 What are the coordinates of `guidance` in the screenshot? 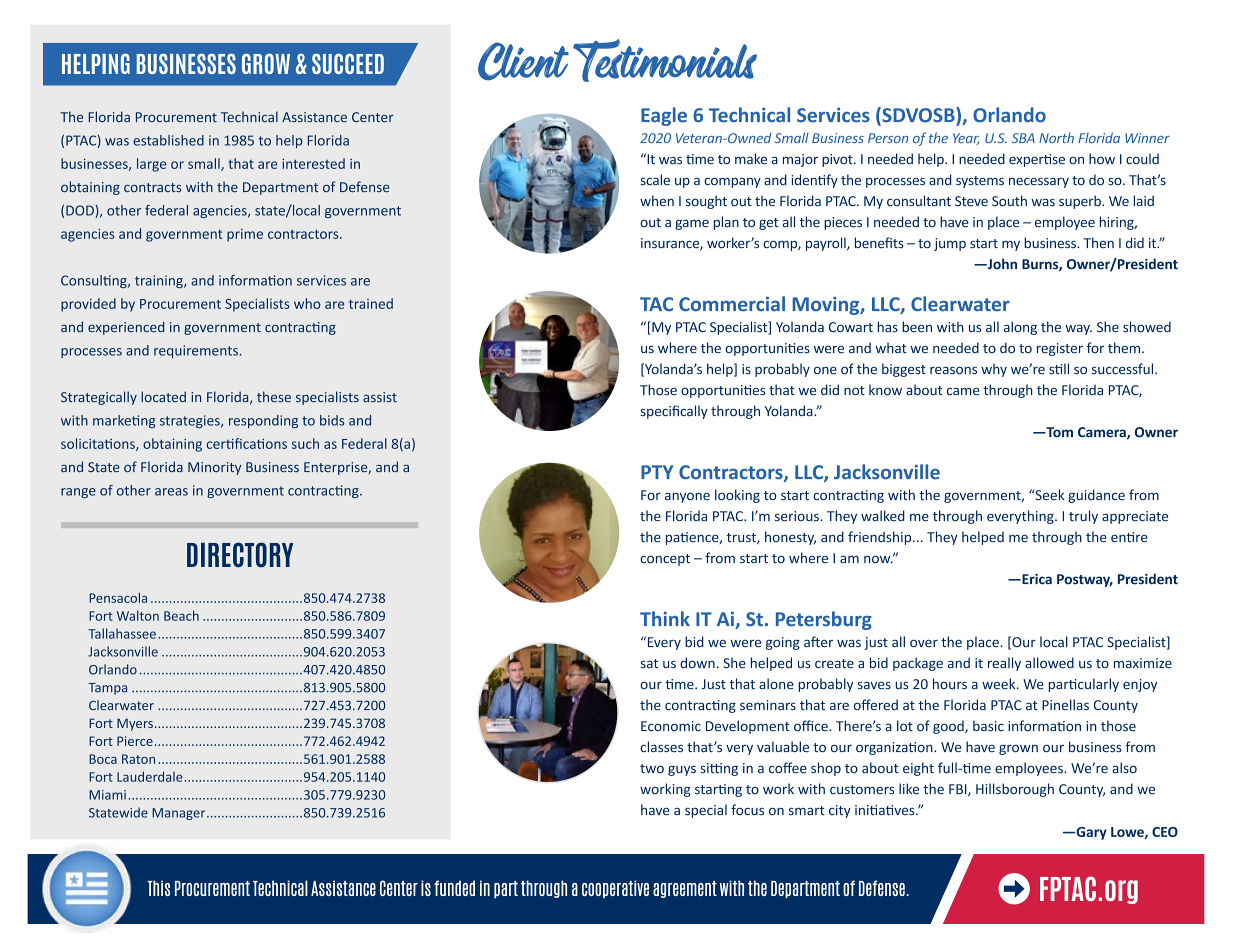 It's located at (1096, 496).
